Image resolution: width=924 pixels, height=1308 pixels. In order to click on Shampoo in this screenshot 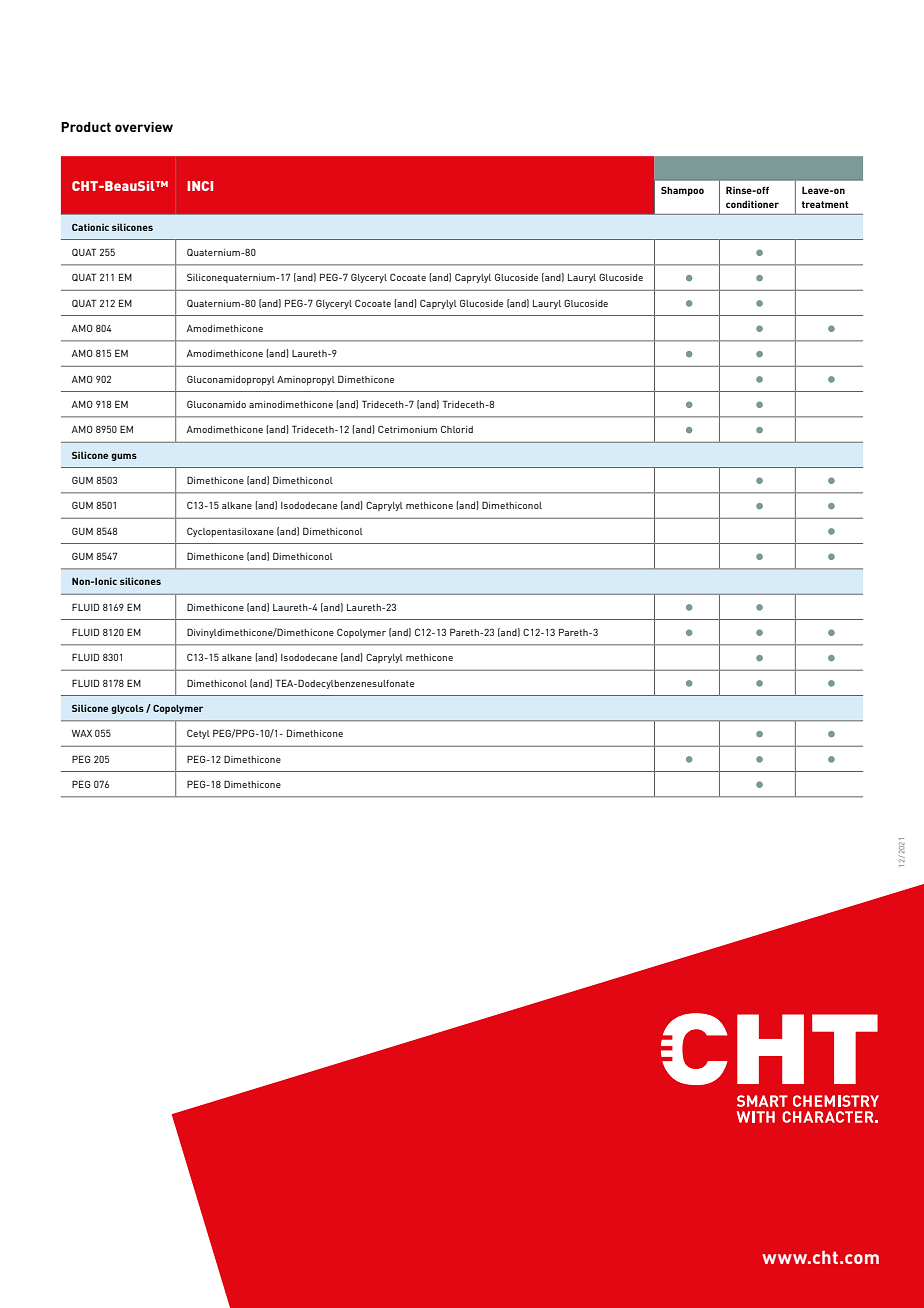, I will do `click(682, 191)`.
